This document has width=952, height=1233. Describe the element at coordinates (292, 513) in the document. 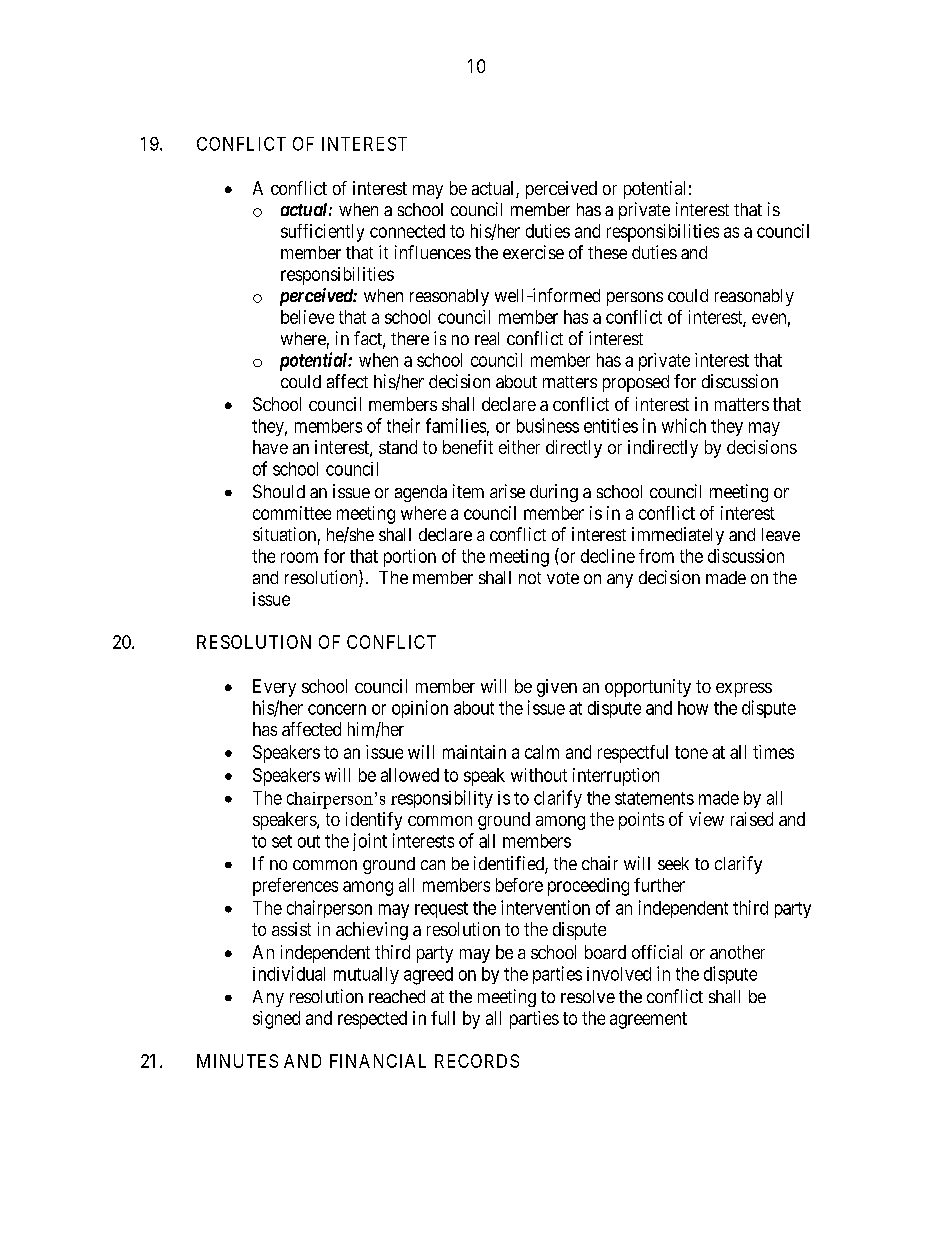

I see `committee` at that location.
